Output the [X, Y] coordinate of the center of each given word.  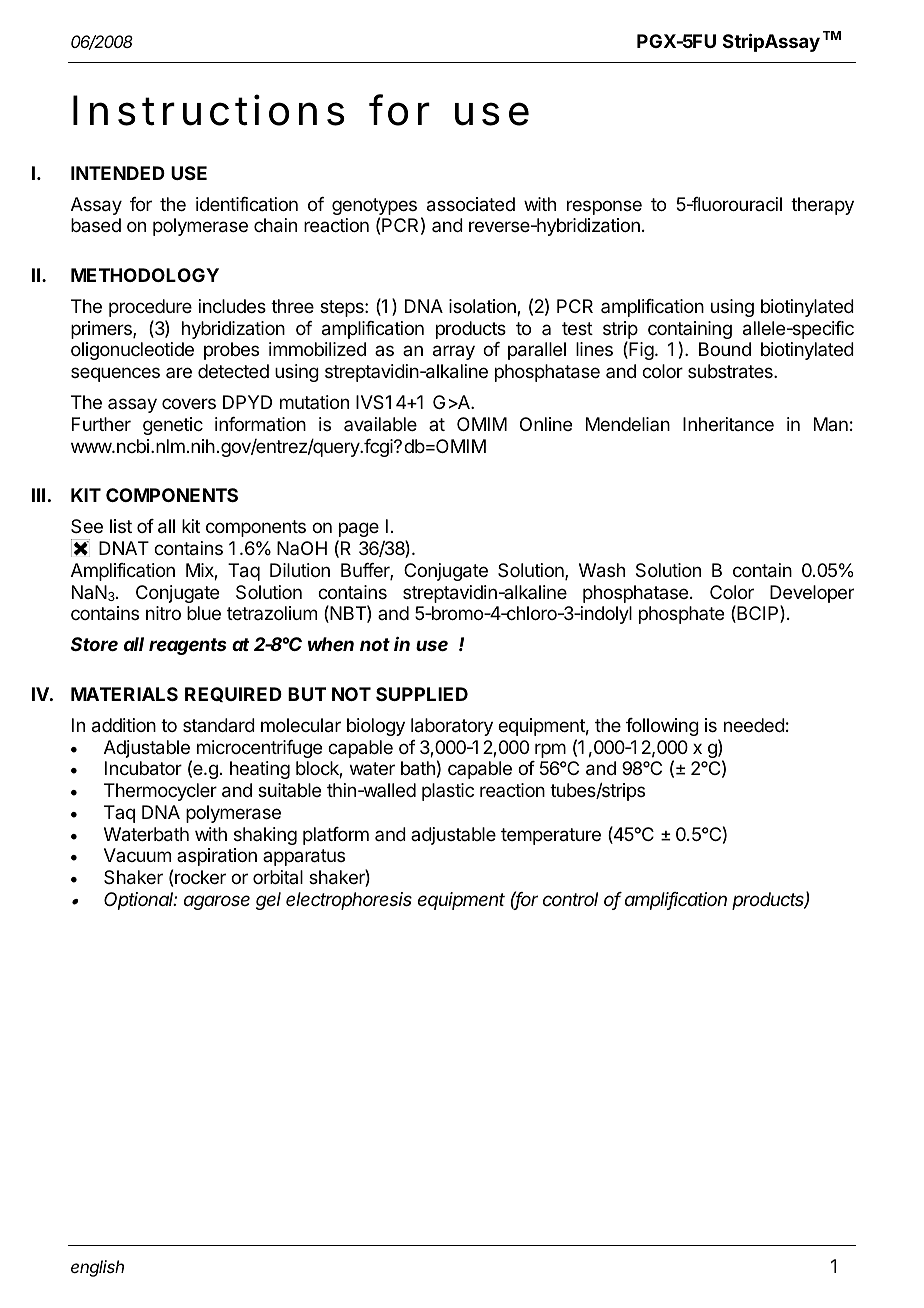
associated [471, 204]
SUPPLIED [422, 694]
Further [101, 424]
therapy [822, 206]
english [97, 1268]
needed [754, 725]
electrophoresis [349, 901]
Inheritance [728, 424]
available [380, 424]
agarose [217, 902]
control [570, 899]
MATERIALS [124, 694]
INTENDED [118, 173]
